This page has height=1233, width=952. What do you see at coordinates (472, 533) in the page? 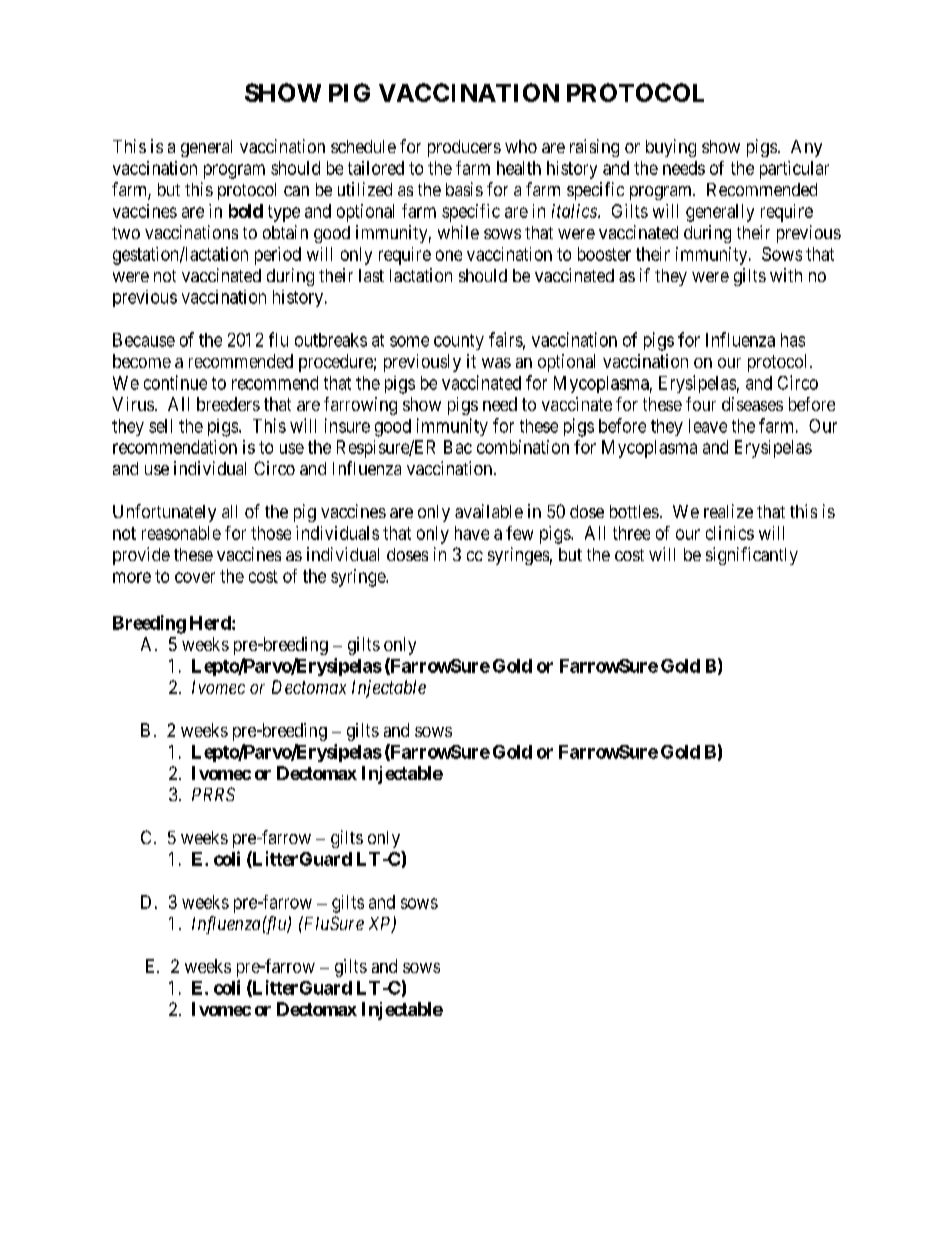
I see `have` at bounding box center [472, 533].
